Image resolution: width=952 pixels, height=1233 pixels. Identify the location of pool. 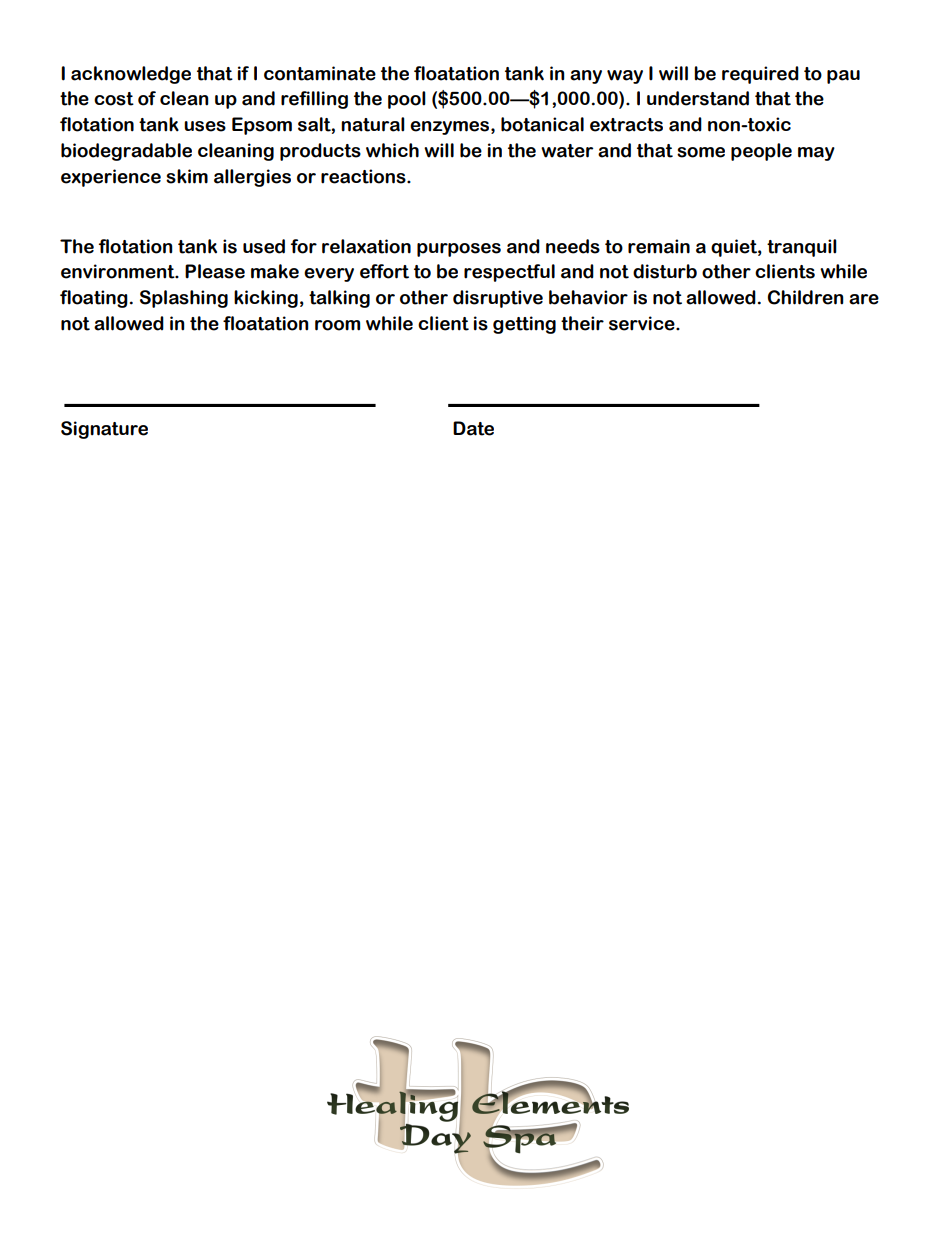
(407, 100).
